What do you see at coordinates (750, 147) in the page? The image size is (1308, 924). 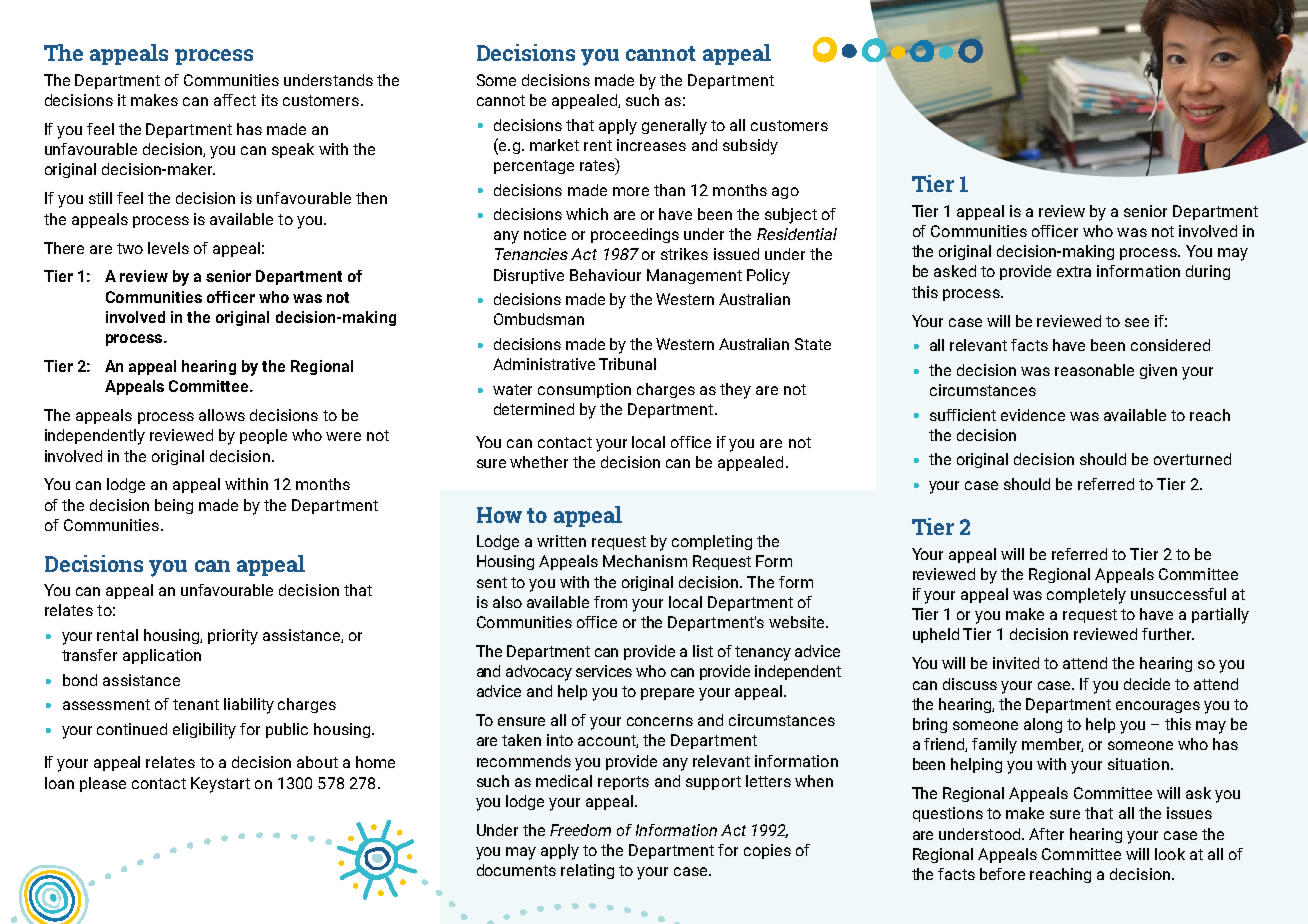 I see `subsidy` at bounding box center [750, 147].
